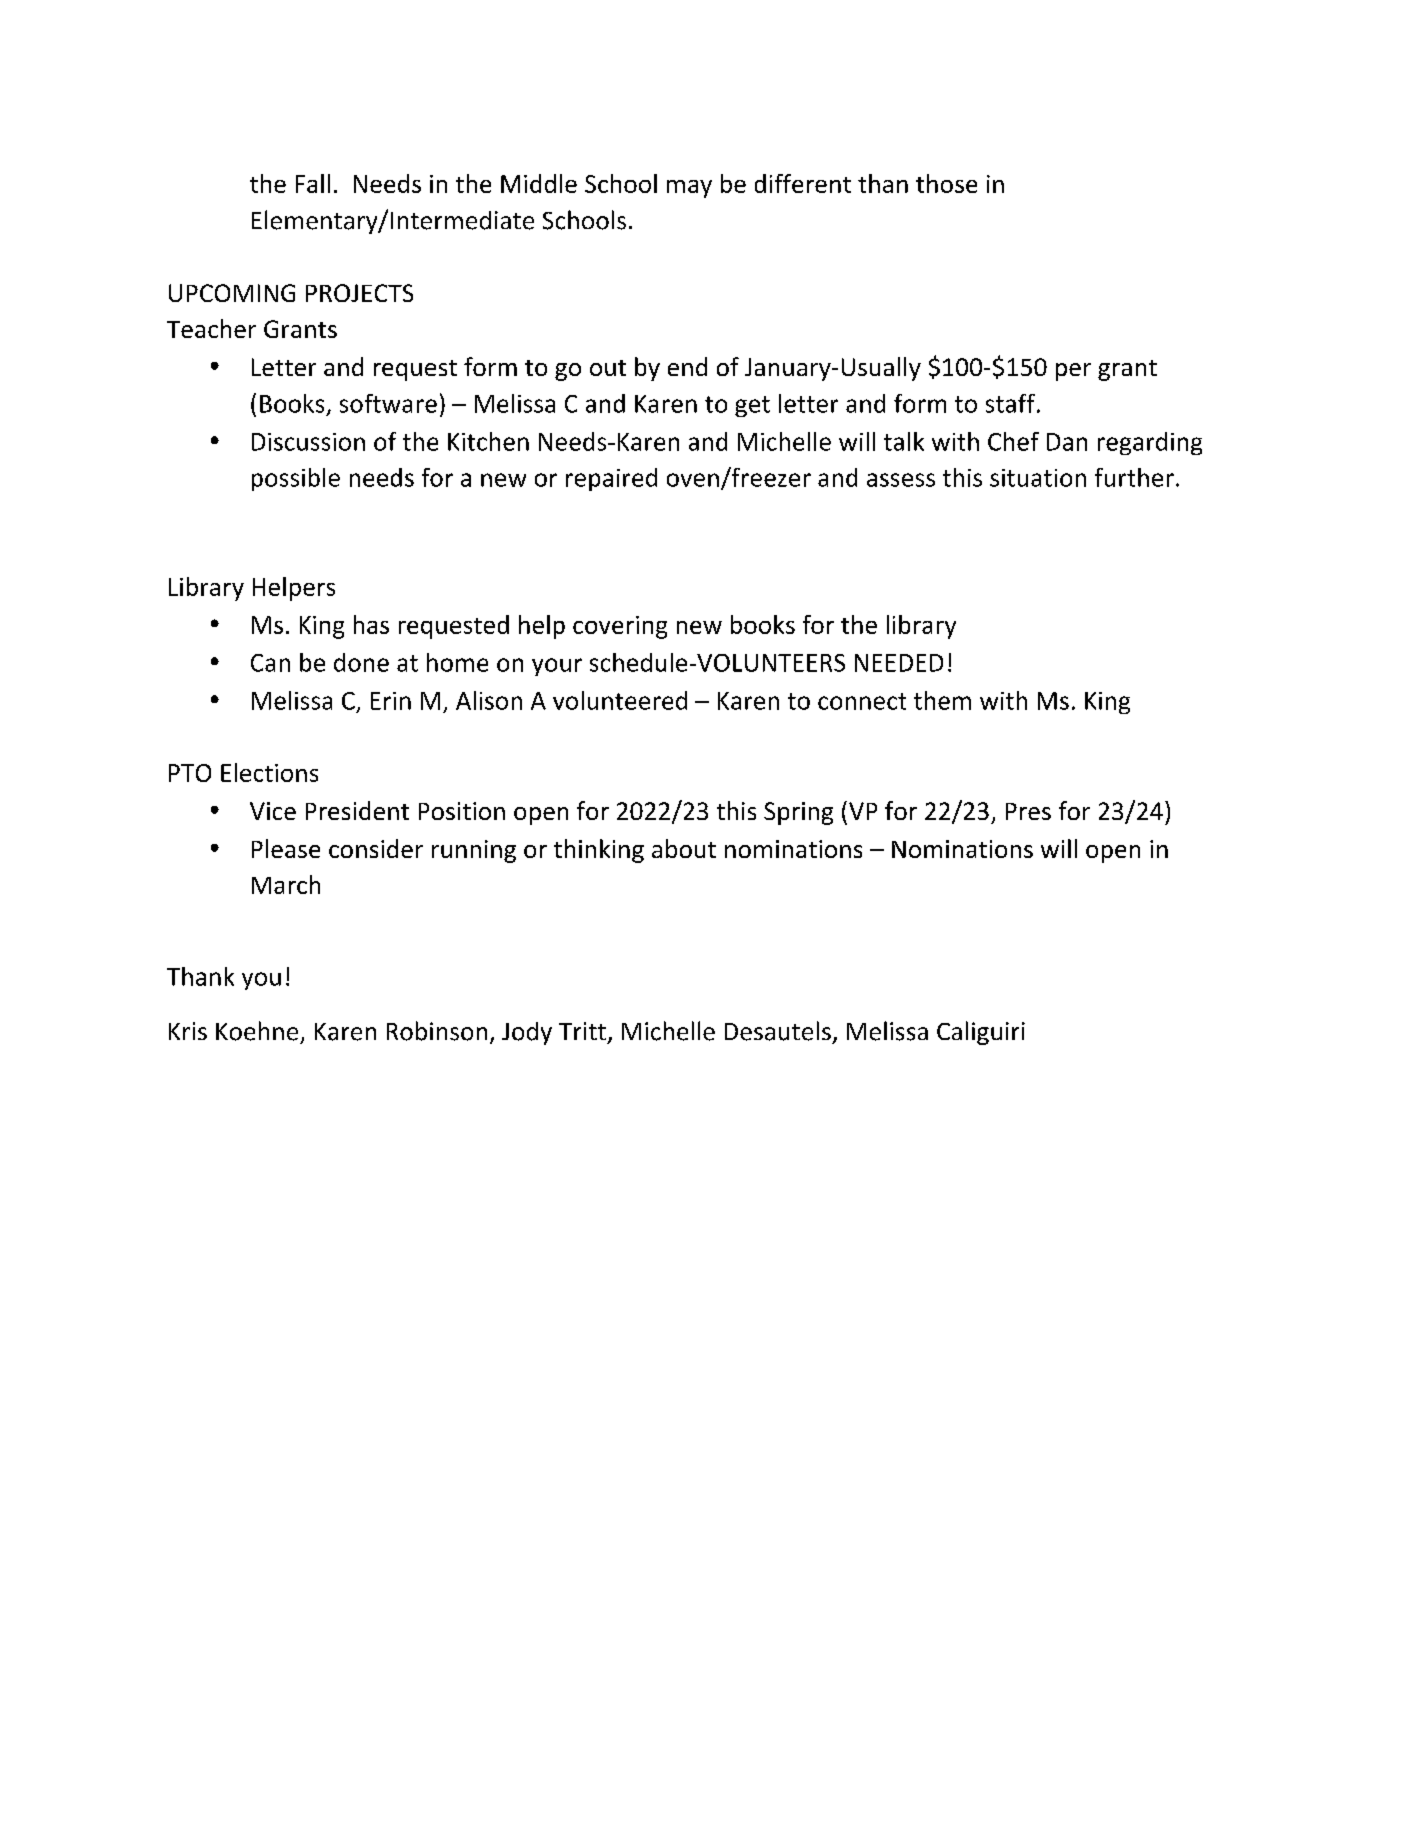 The width and height of the page is (1408, 1822). I want to click on may, so click(689, 189).
